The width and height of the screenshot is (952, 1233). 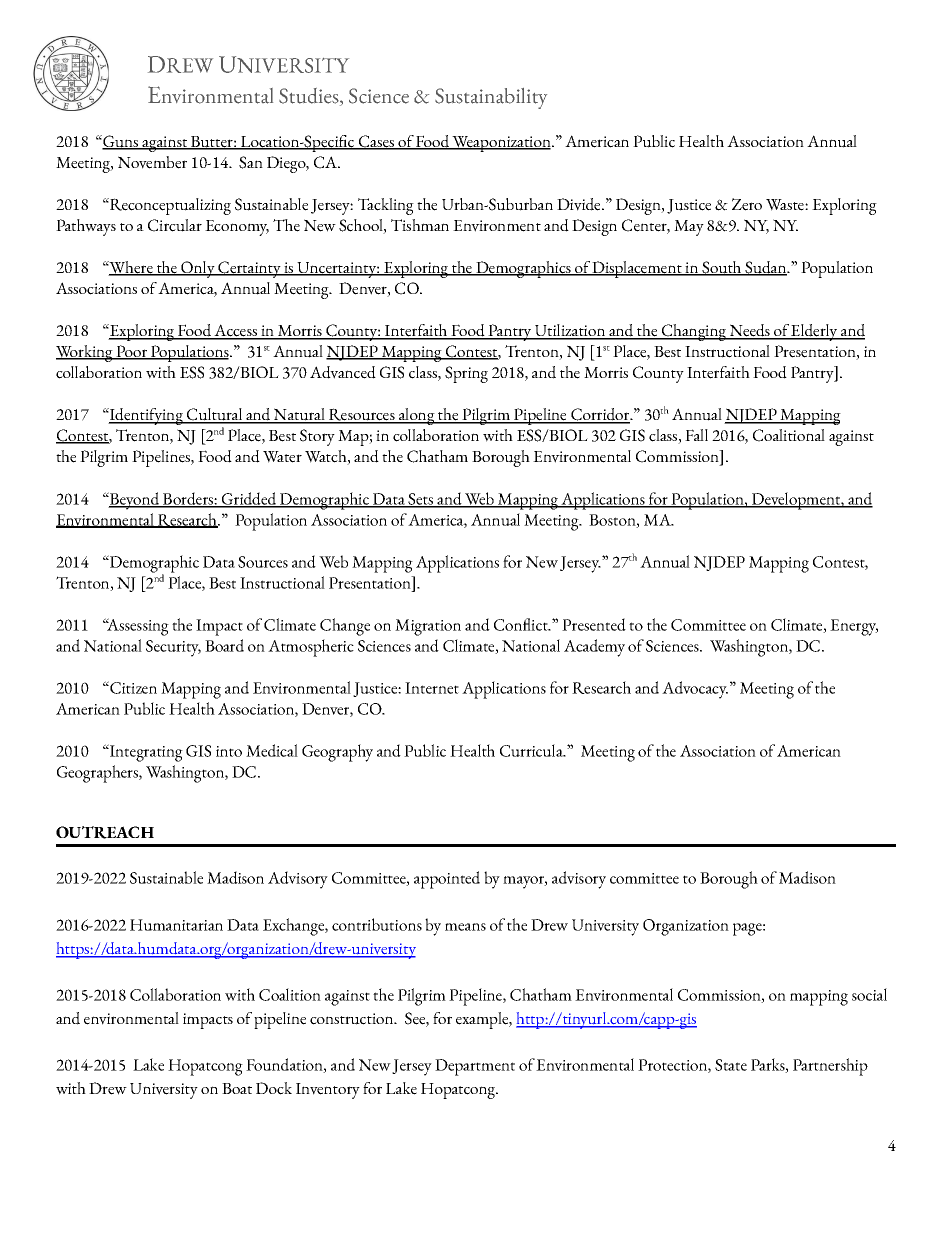 I want to click on appointed, so click(x=447, y=880).
